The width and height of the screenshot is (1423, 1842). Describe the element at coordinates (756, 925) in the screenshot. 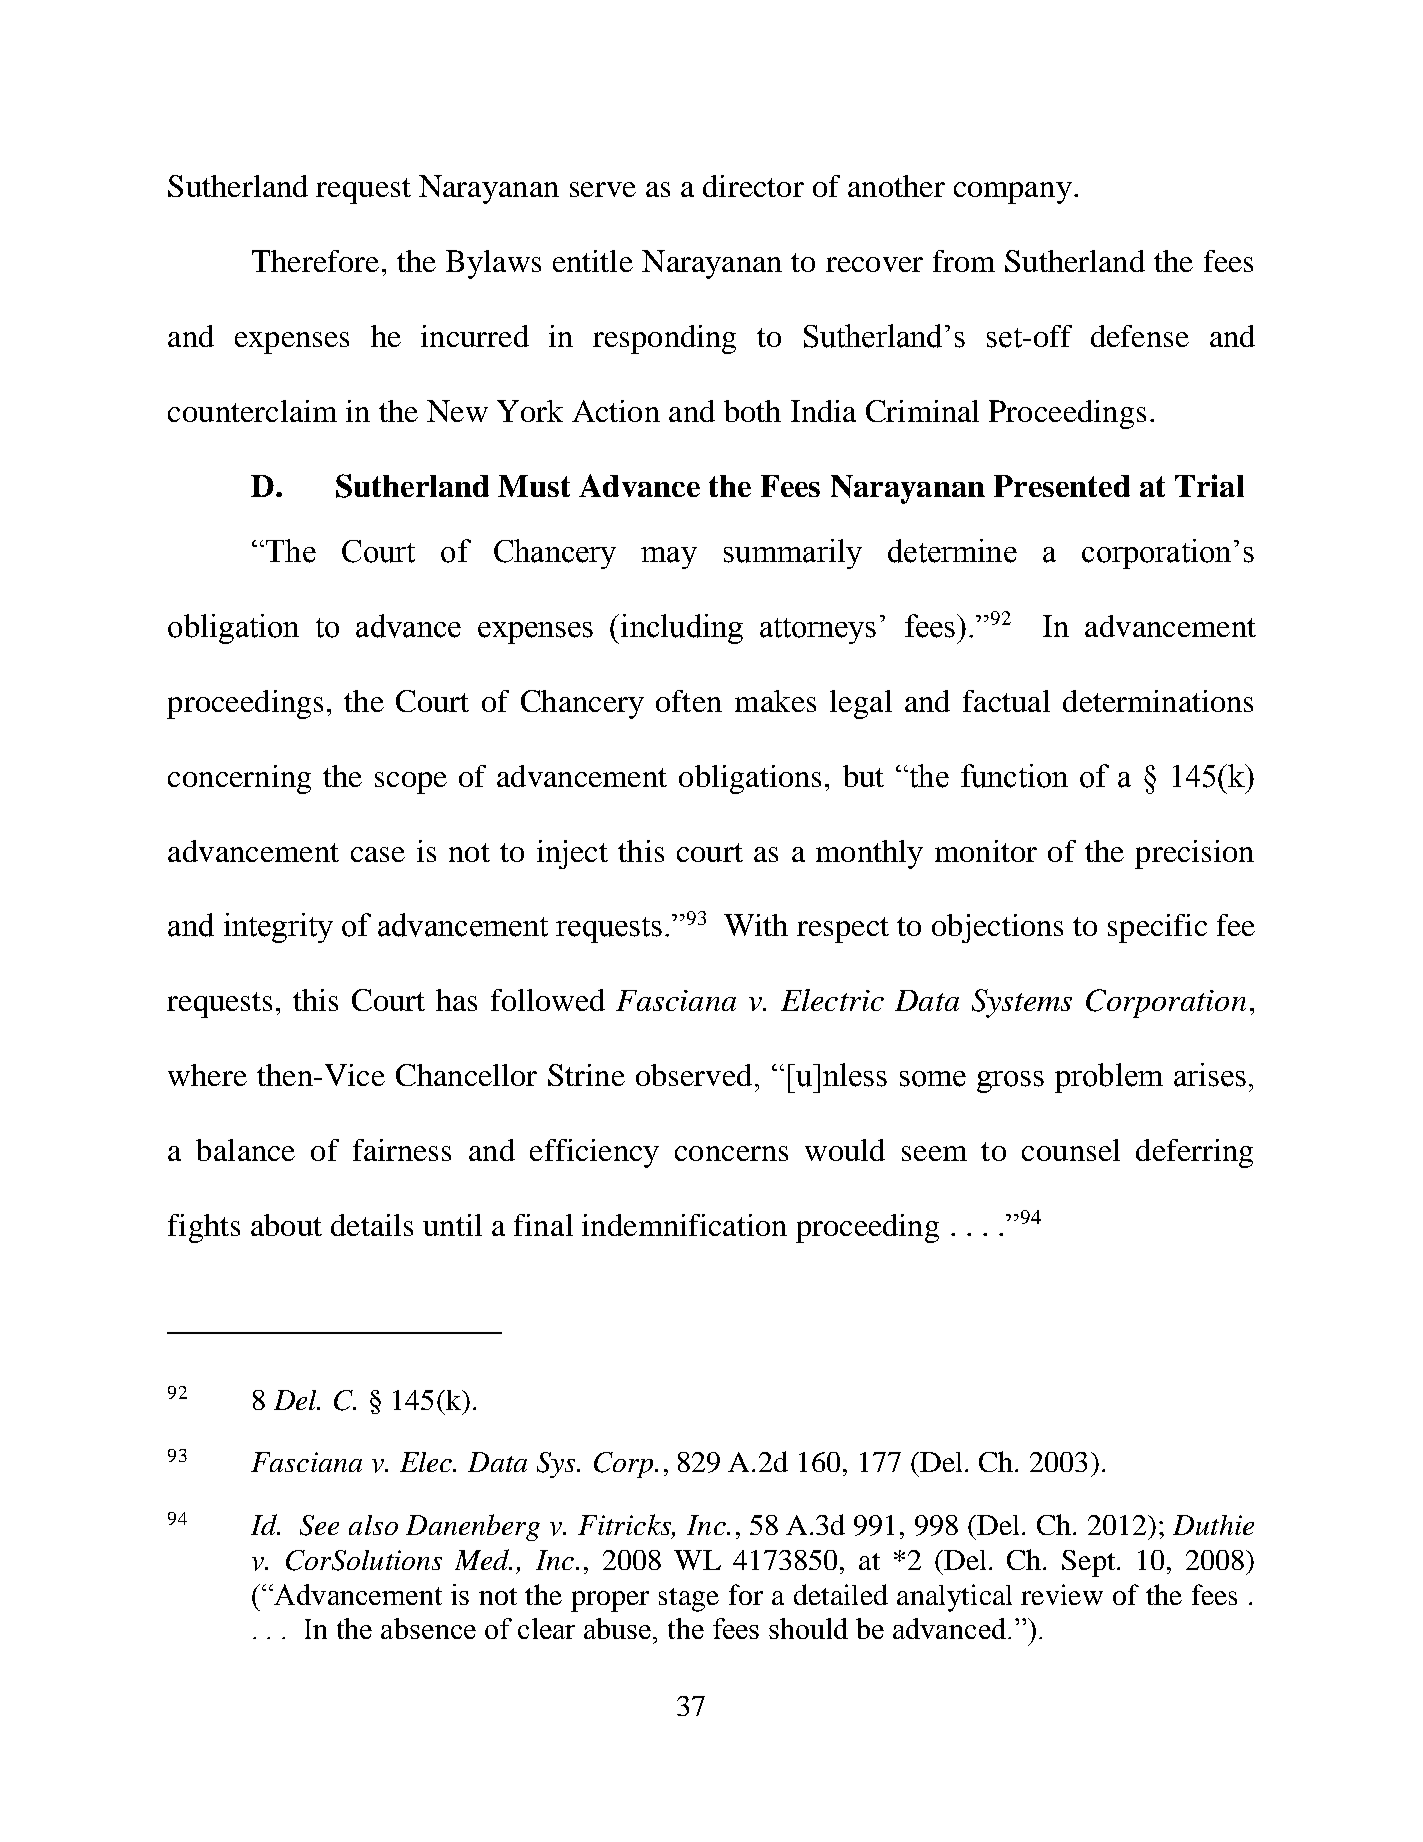

I see `With` at that location.
